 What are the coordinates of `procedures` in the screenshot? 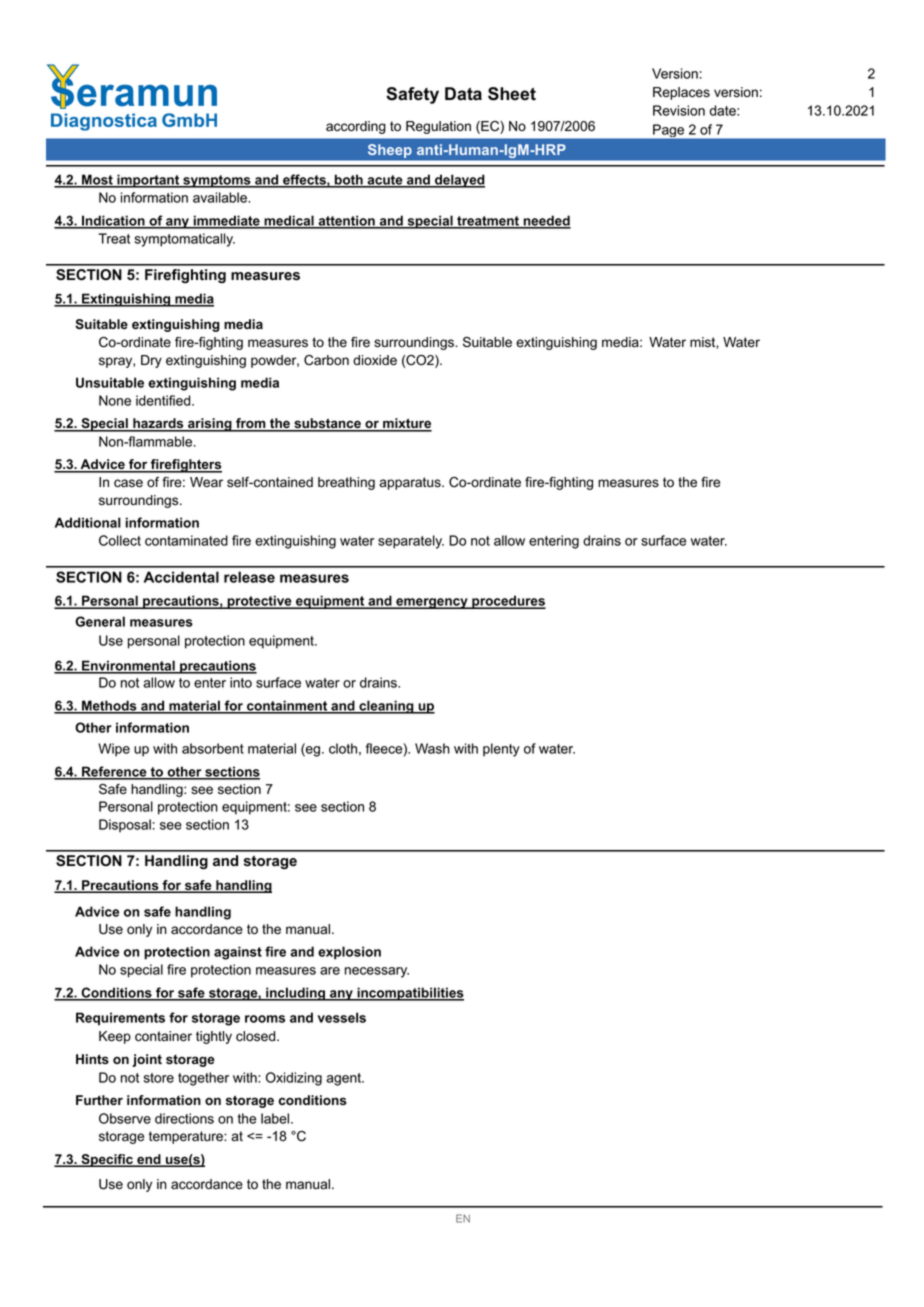 It's located at (508, 602).
